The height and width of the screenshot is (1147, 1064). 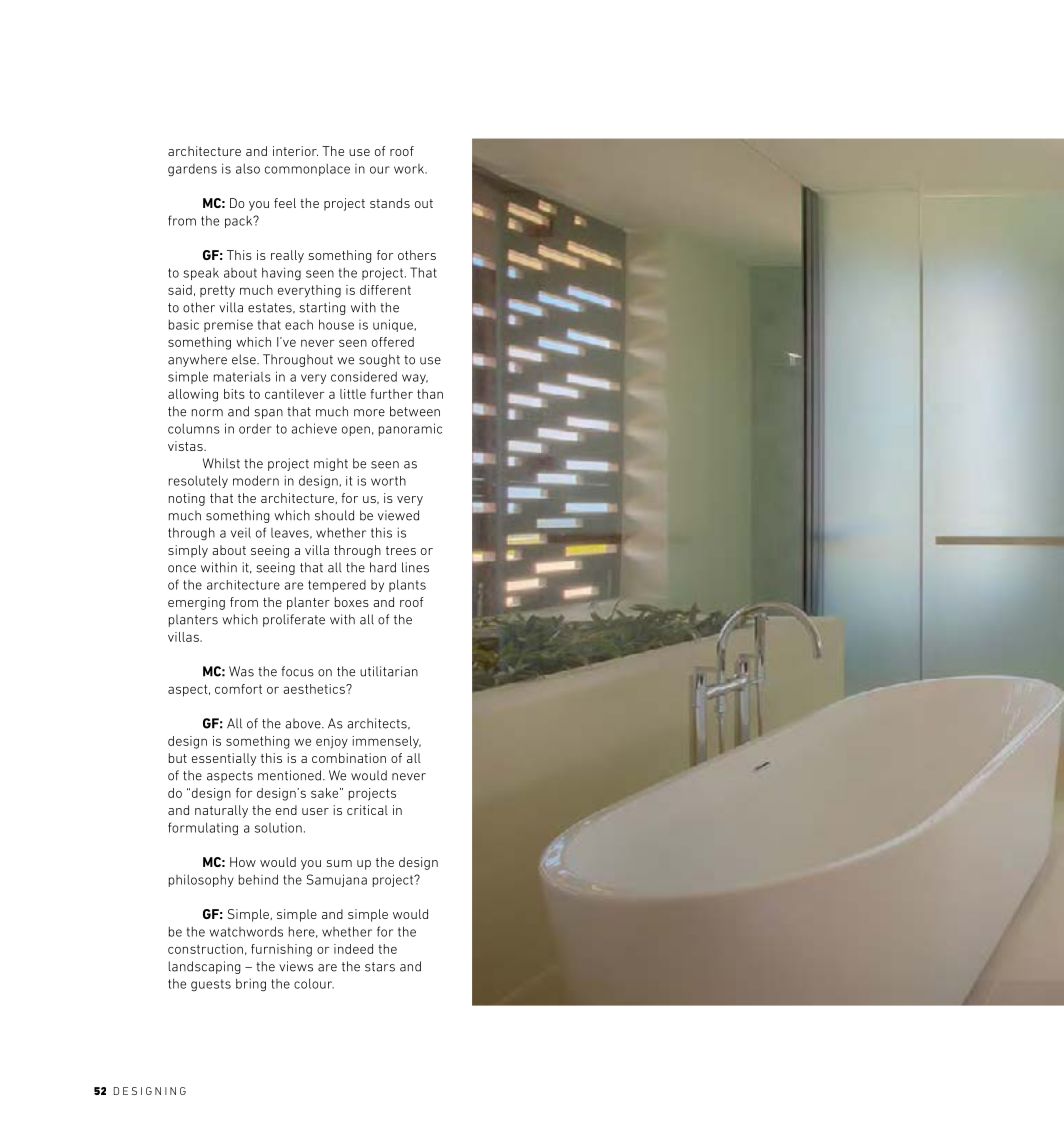 What do you see at coordinates (410, 169) in the screenshot?
I see `work` at bounding box center [410, 169].
